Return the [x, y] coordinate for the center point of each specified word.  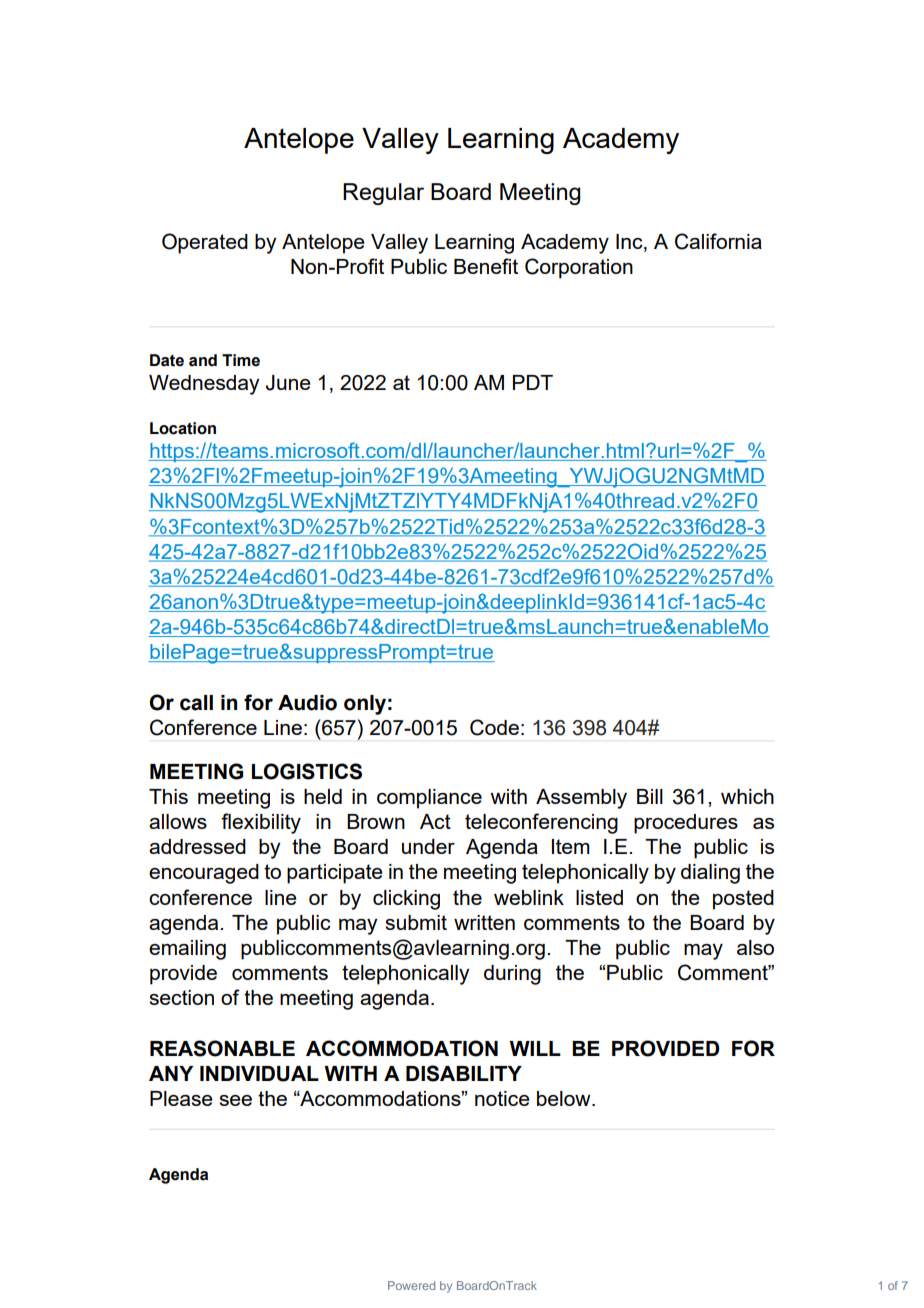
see [235, 1100]
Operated [205, 243]
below [565, 1098]
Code [494, 727]
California [718, 241]
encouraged [204, 874]
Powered [411, 1285]
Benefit [486, 266]
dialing [710, 874]
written [484, 922]
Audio [307, 703]
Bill [650, 796]
